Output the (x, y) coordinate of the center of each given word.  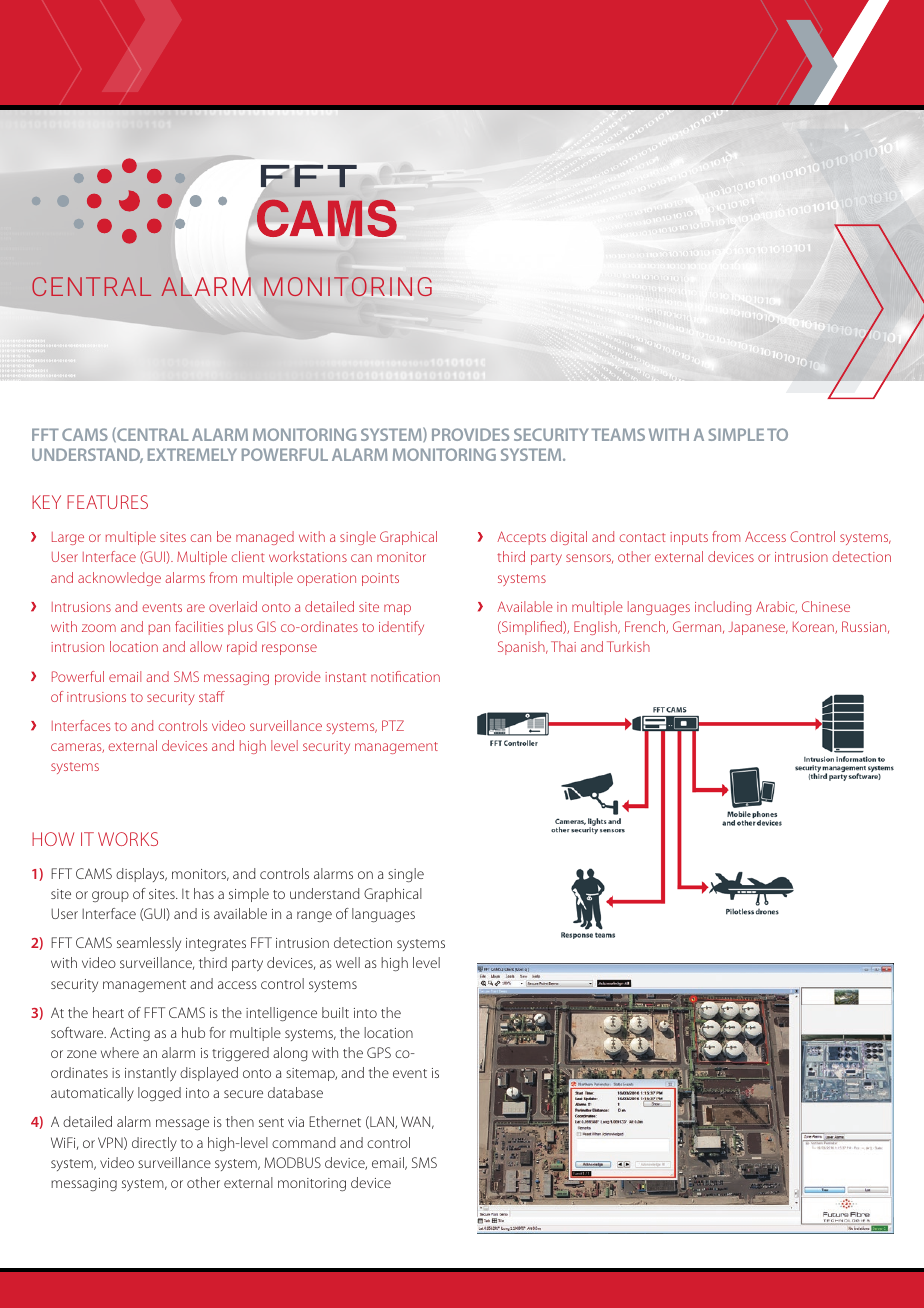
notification (405, 676)
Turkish (628, 646)
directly (154, 1144)
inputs (689, 538)
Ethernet (335, 1121)
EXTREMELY (192, 454)
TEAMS (618, 434)
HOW (53, 839)
